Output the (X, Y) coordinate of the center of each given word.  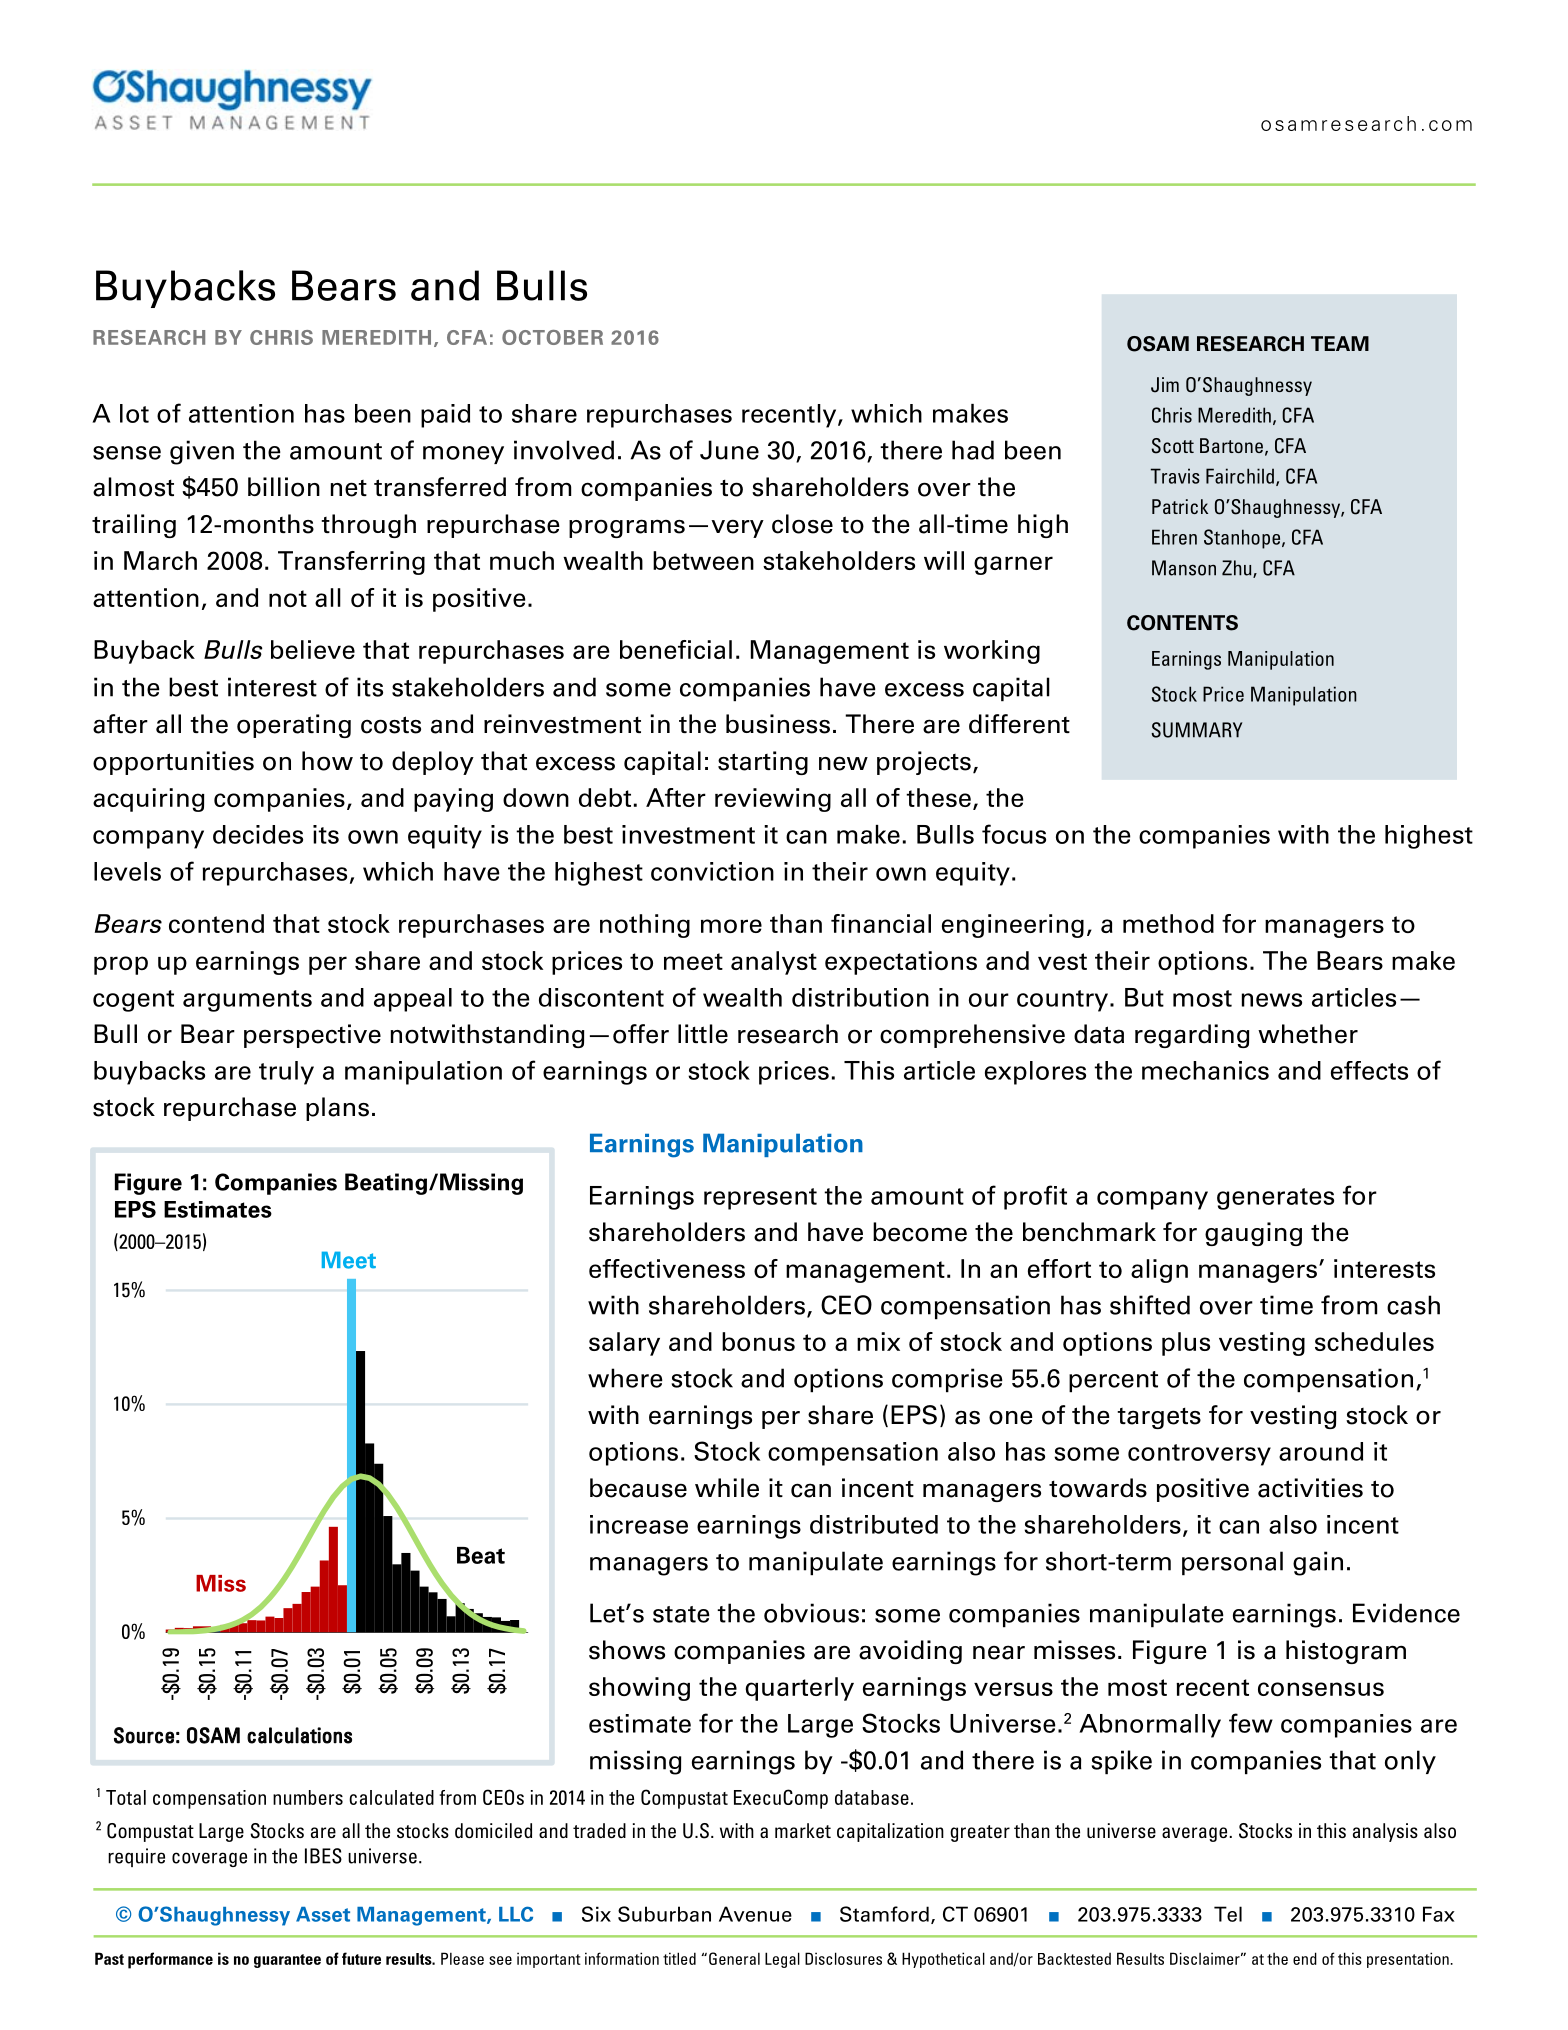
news (1272, 1000)
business (778, 724)
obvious (811, 1613)
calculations (299, 1735)
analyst (774, 963)
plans (337, 1109)
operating (294, 726)
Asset (323, 1914)
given (202, 452)
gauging (1253, 1234)
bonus (758, 1341)
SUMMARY (1196, 730)
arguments (247, 1001)
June (729, 450)
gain (1318, 1563)
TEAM (1340, 343)
